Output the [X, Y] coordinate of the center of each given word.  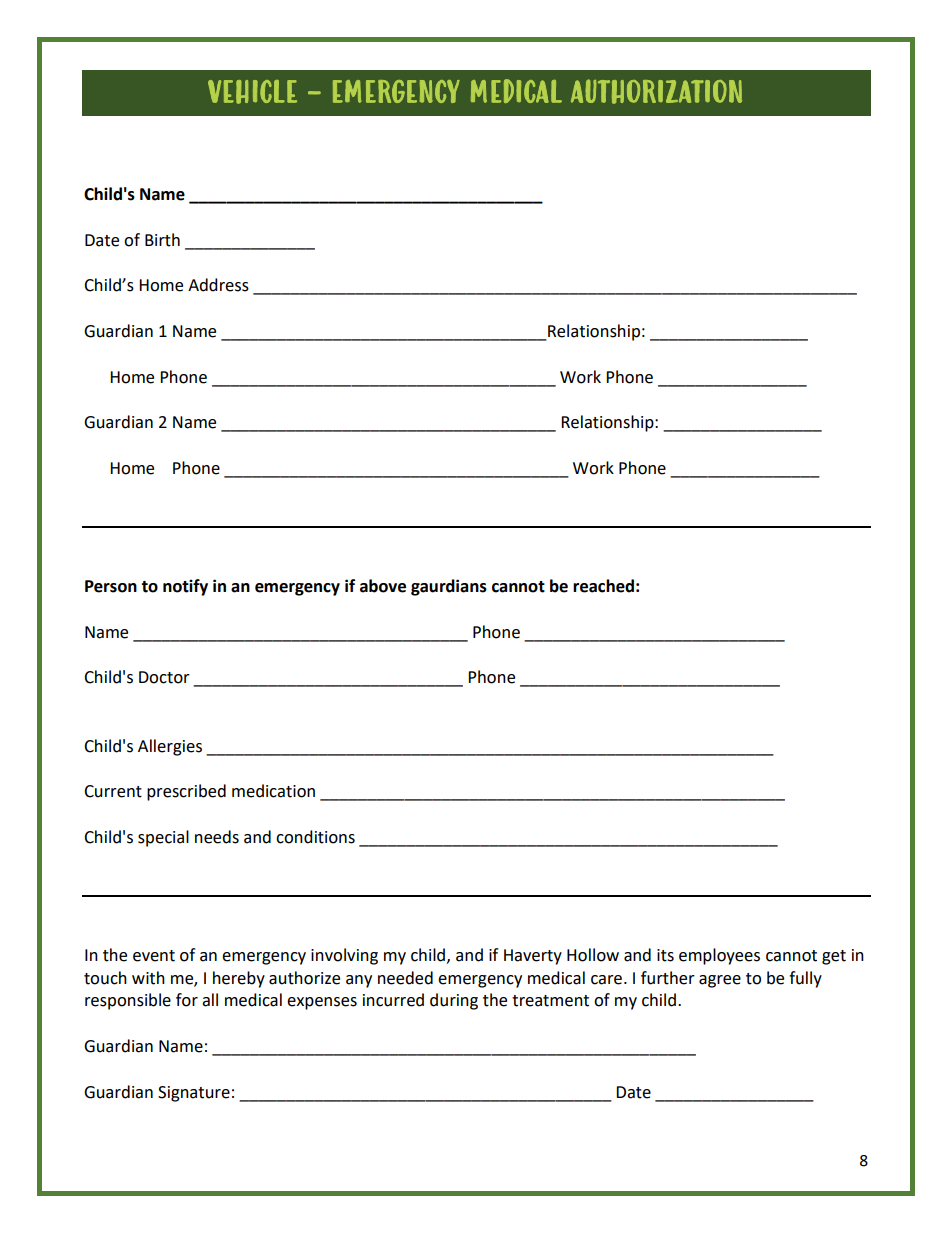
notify [185, 587]
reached [603, 586]
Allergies [170, 747]
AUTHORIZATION [656, 91]
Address [218, 285]
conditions [315, 837]
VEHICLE [252, 92]
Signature [194, 1094]
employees [719, 956]
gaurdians [449, 587]
